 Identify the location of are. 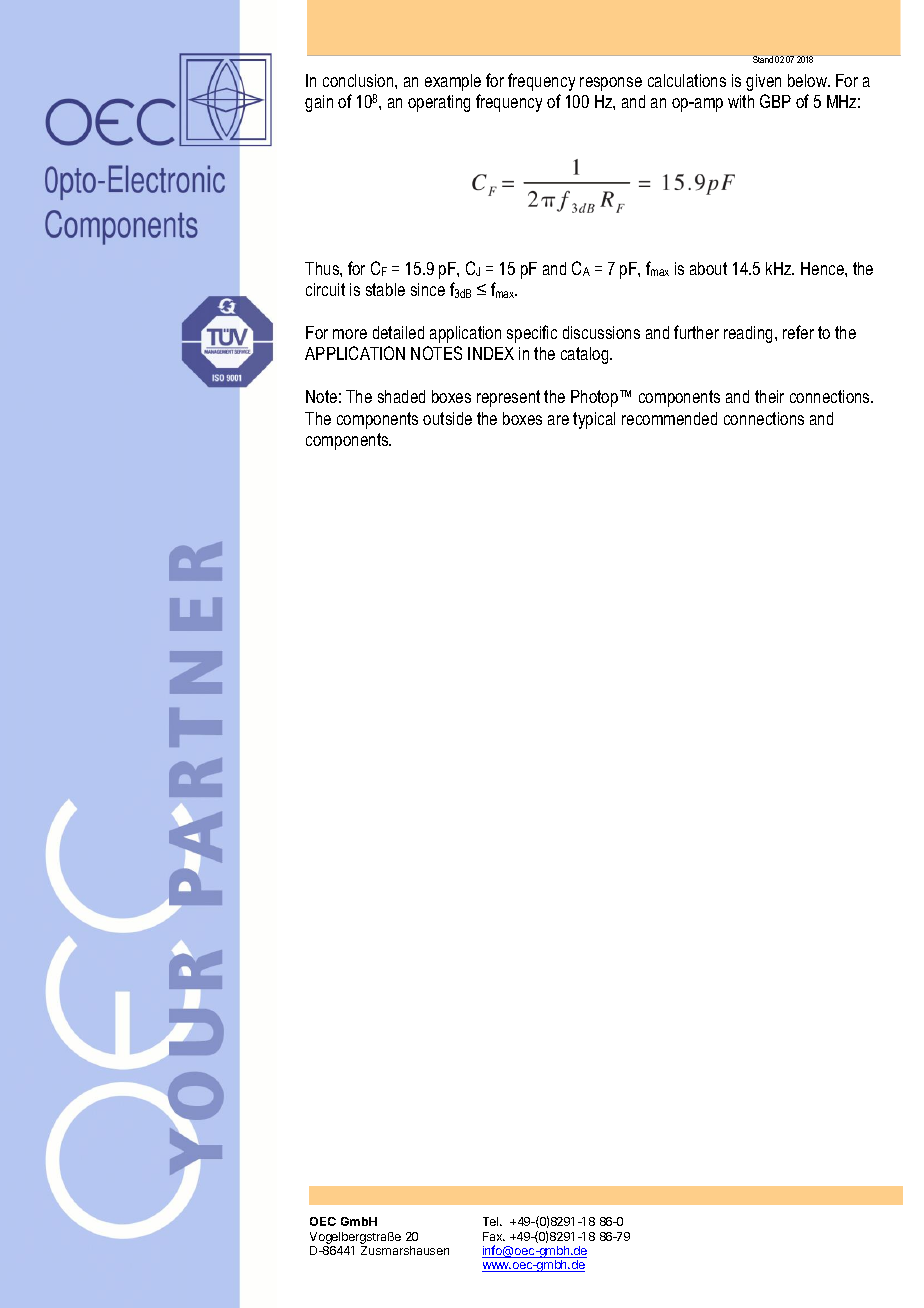
(558, 420).
